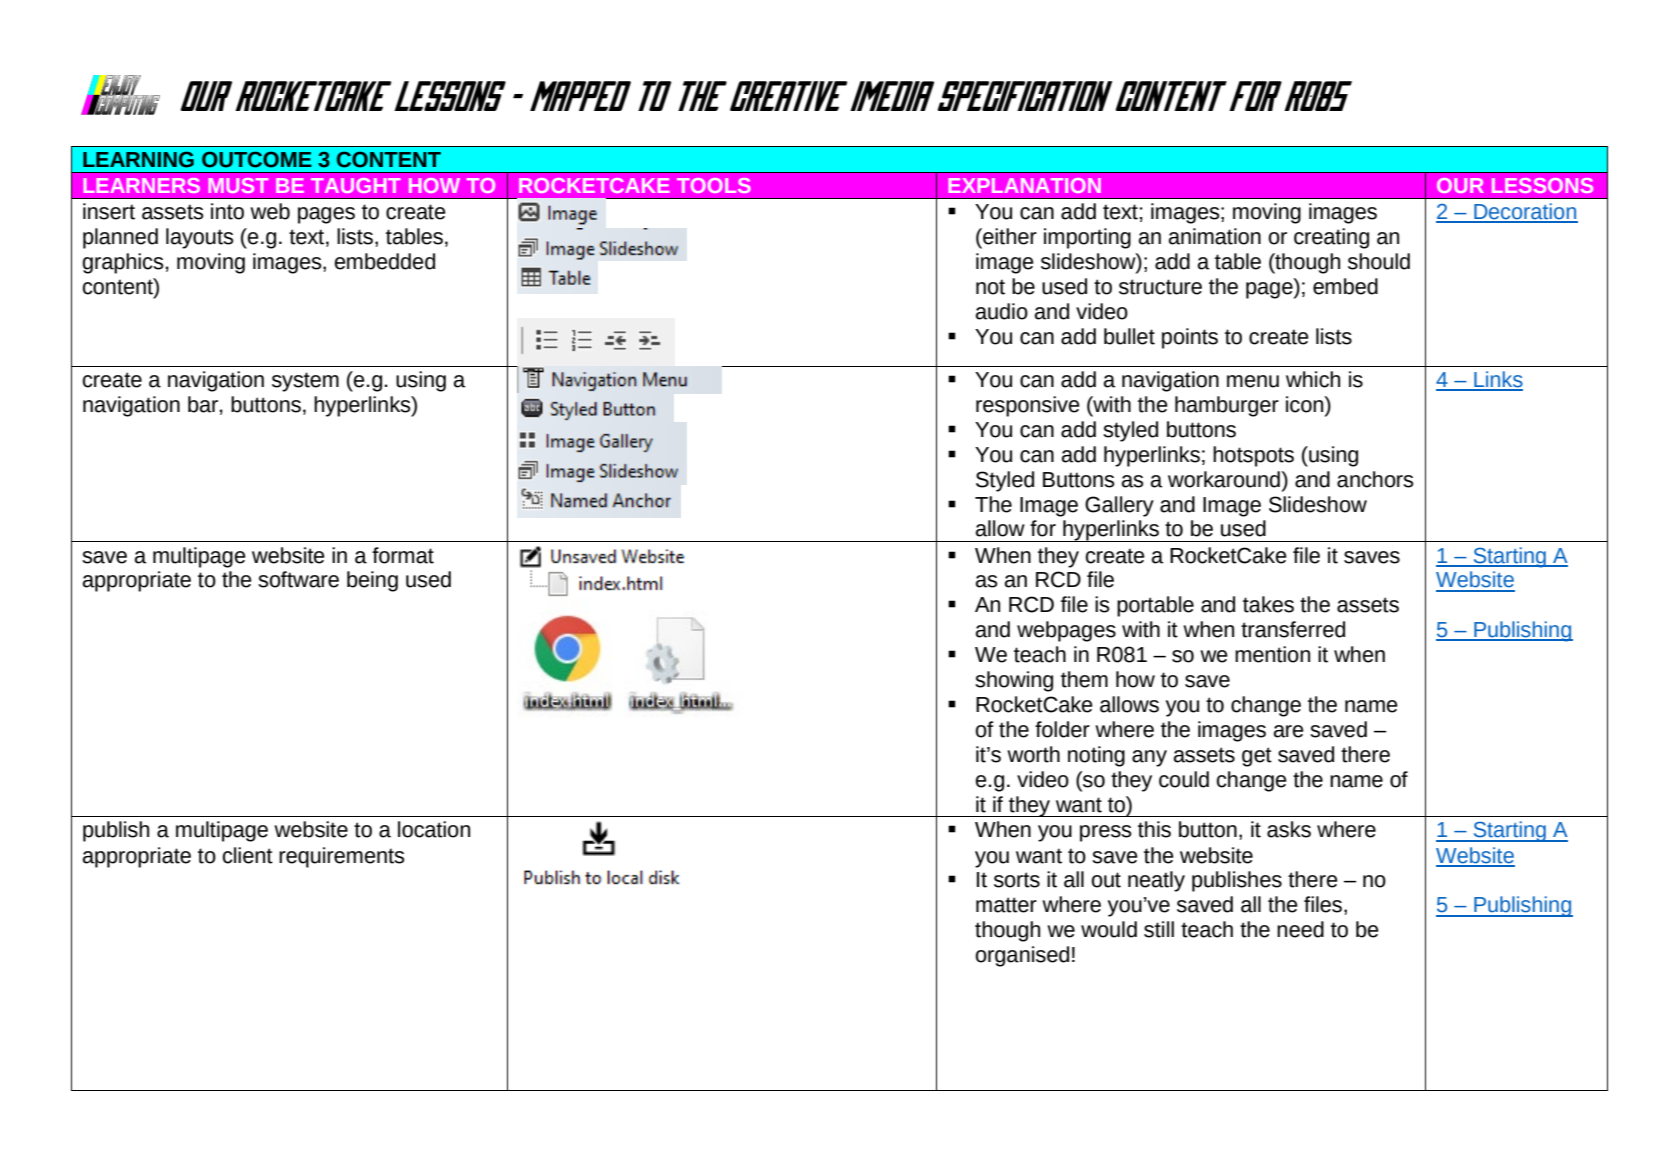 The image size is (1659, 1173). What do you see at coordinates (238, 185) in the document?
I see `MUST` at bounding box center [238, 185].
